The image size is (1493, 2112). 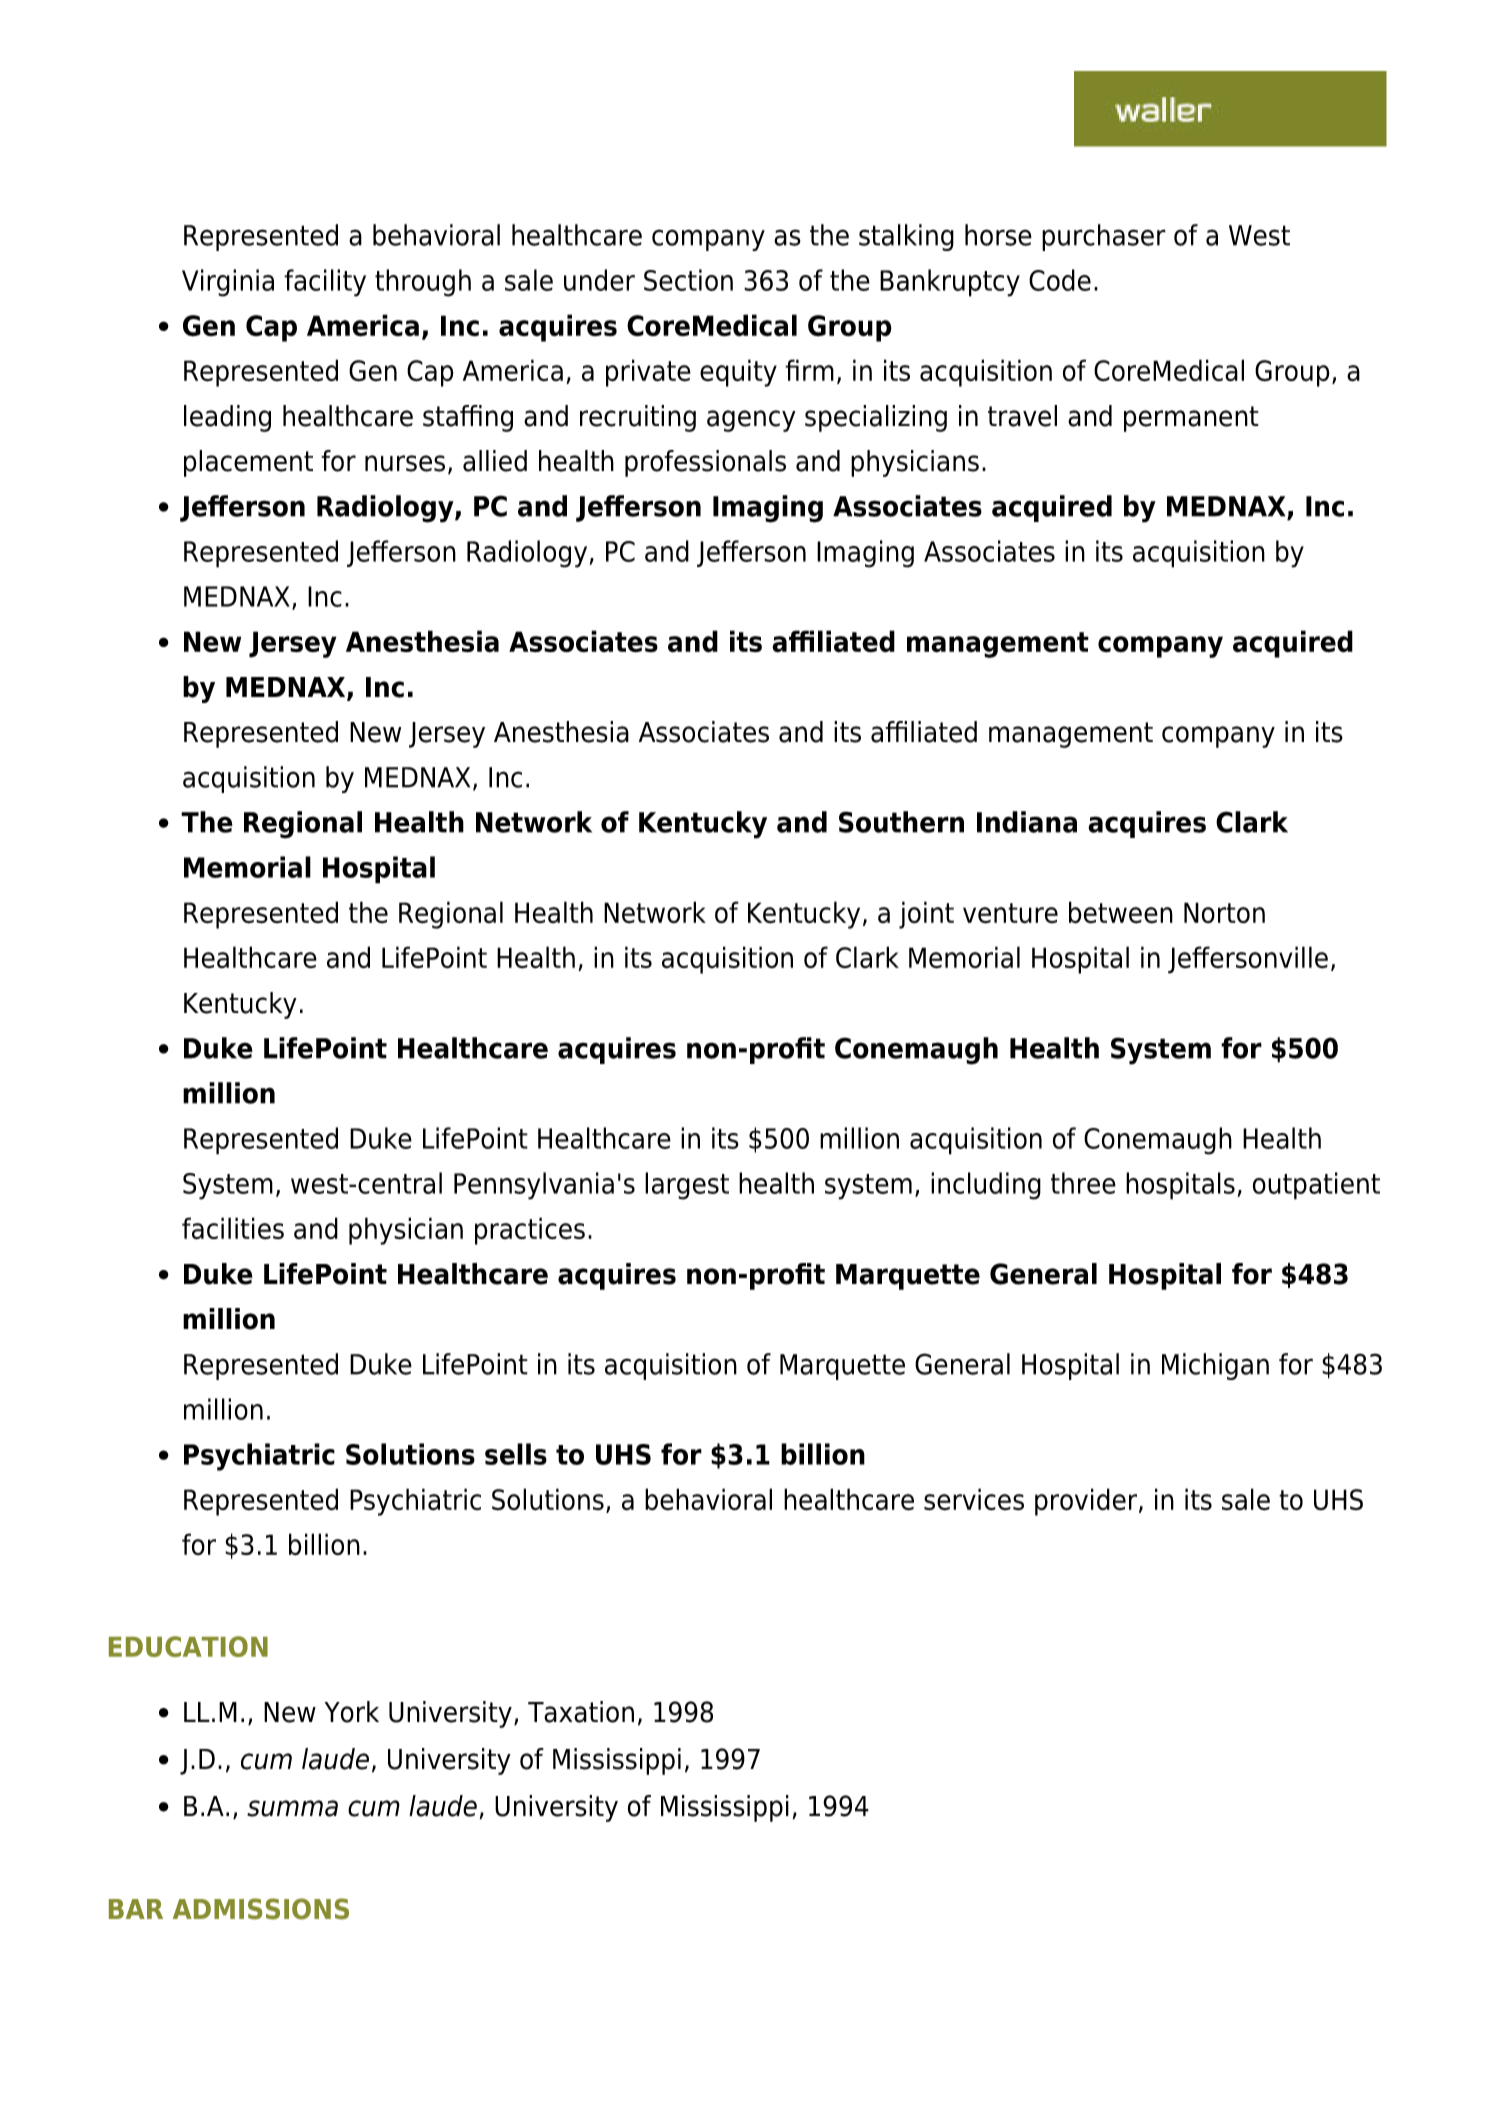 What do you see at coordinates (325, 283) in the screenshot?
I see `facility` at bounding box center [325, 283].
